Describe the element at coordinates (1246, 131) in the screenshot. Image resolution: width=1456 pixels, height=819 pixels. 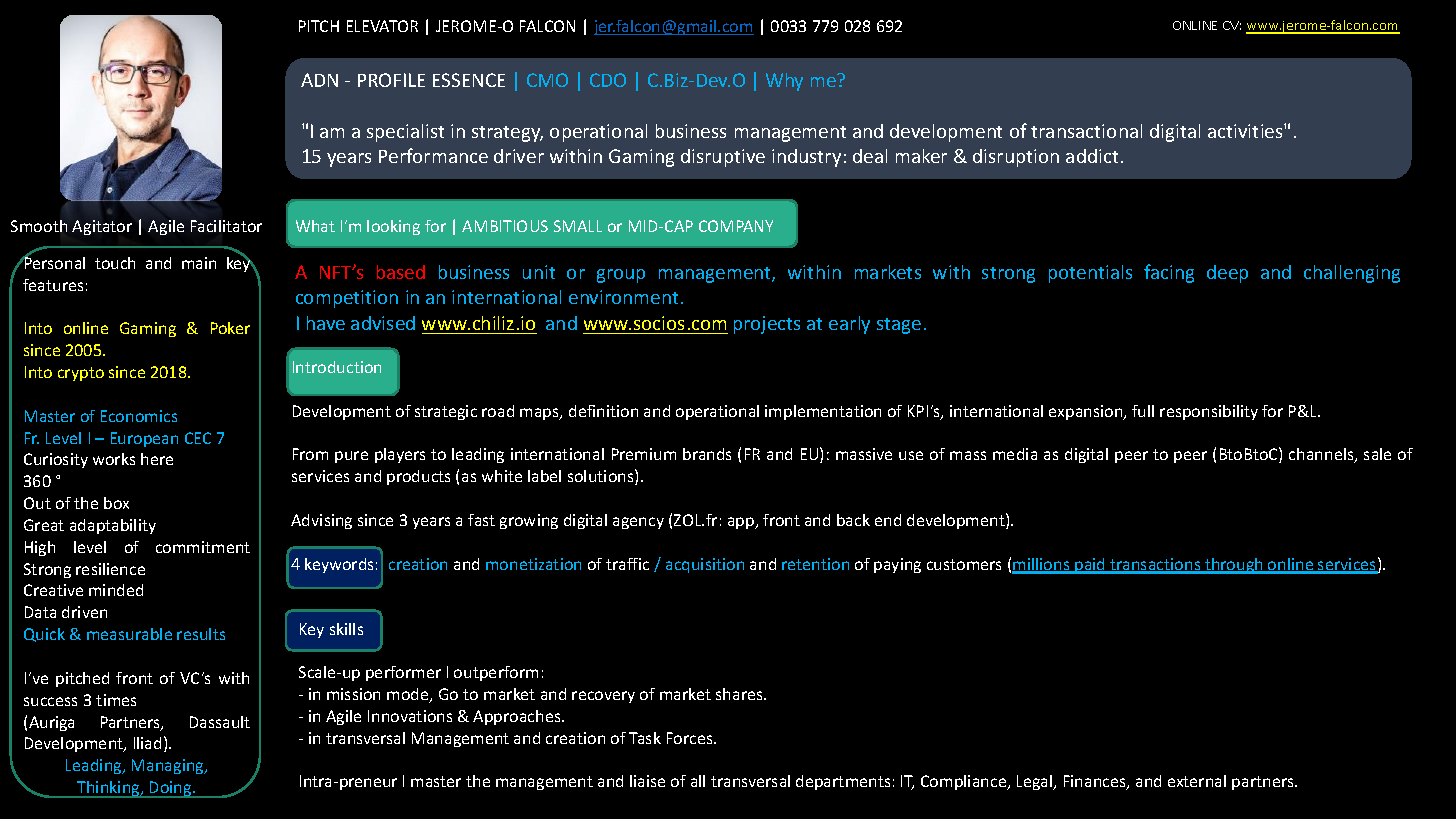
I see `activities` at that location.
